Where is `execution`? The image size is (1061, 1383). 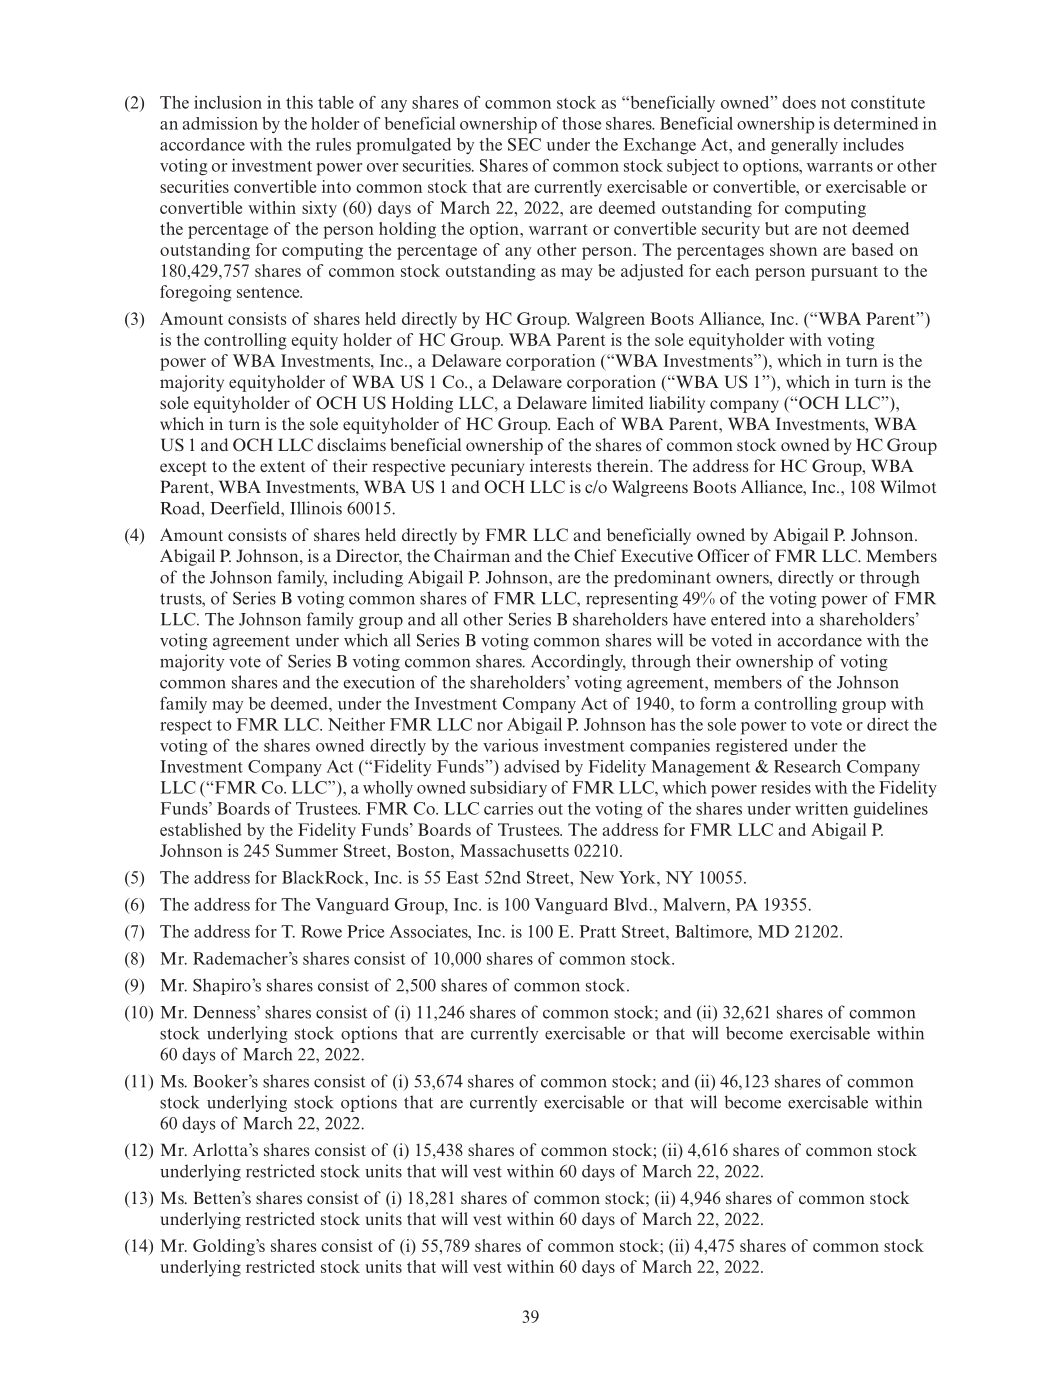
execution is located at coordinates (379, 682).
